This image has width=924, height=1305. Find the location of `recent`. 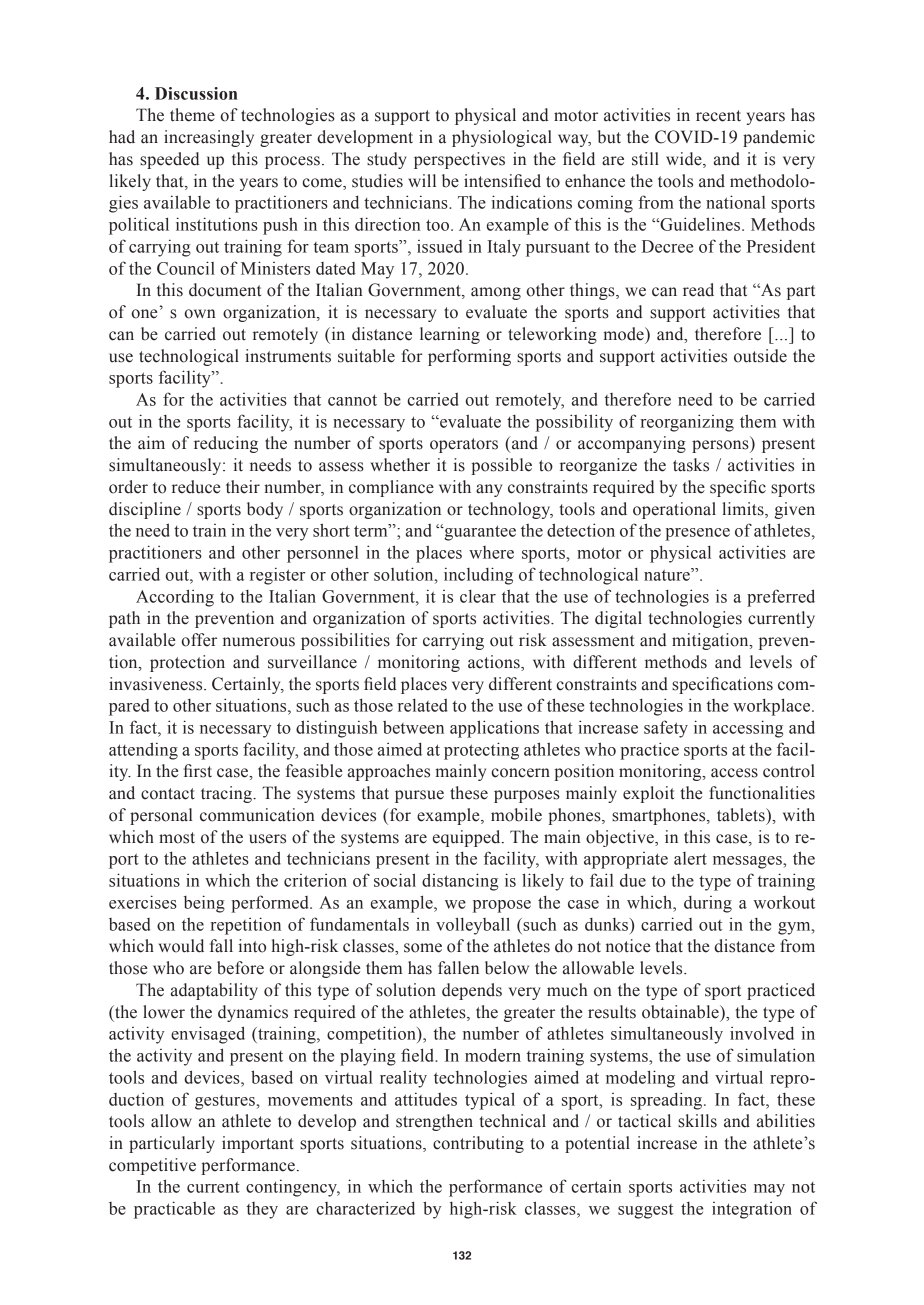

recent is located at coordinates (718, 116).
